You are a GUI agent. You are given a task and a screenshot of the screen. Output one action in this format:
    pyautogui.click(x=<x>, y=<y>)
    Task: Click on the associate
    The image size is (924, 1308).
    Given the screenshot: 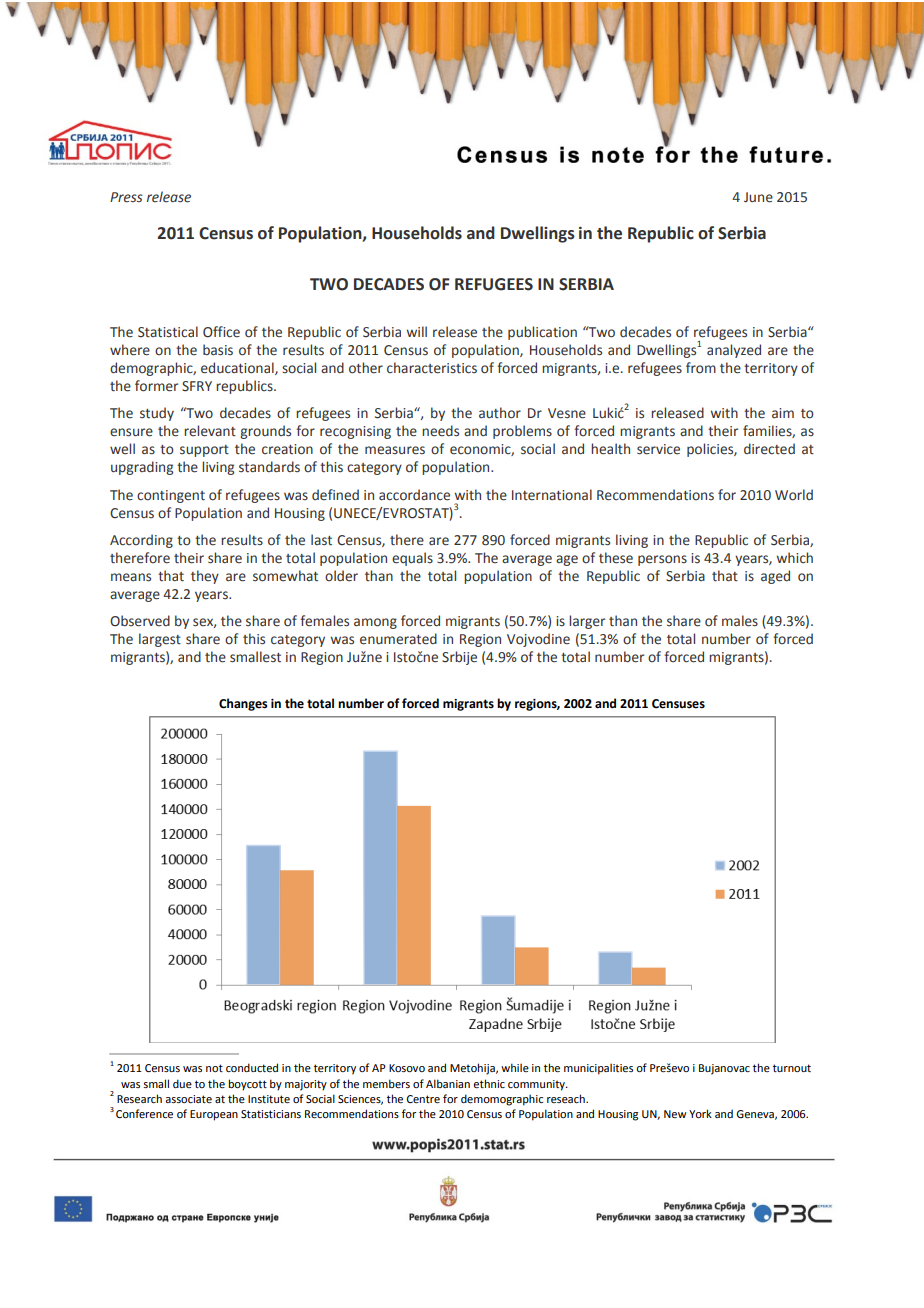 What is the action you would take?
    pyautogui.click(x=188, y=1099)
